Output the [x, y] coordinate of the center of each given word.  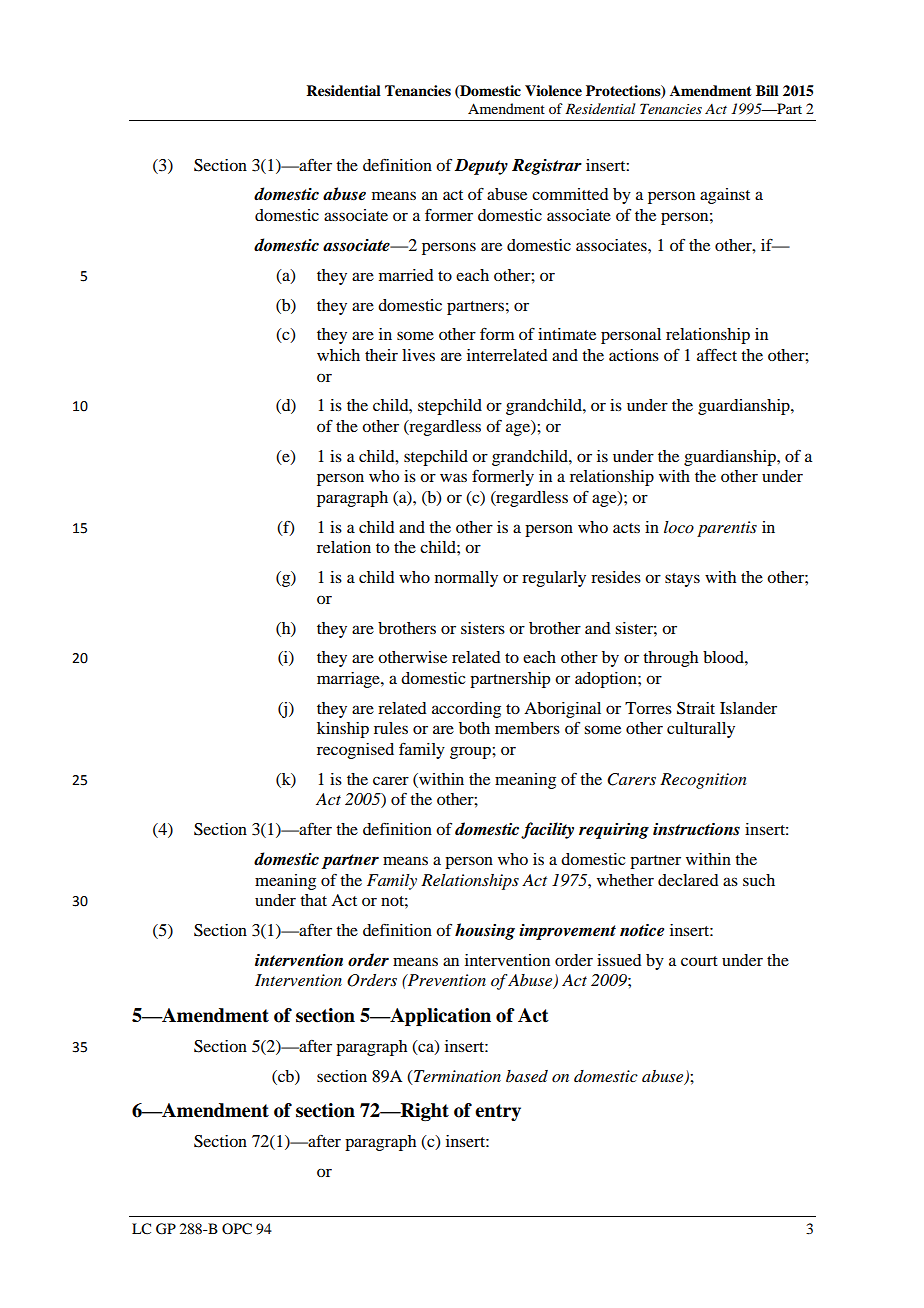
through [670, 659]
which [338, 355]
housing [485, 931]
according [466, 710]
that [313, 900]
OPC [237, 1229]
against [725, 196]
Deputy [481, 167]
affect [717, 354]
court [699, 961]
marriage [349, 680]
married [406, 275]
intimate [567, 334]
